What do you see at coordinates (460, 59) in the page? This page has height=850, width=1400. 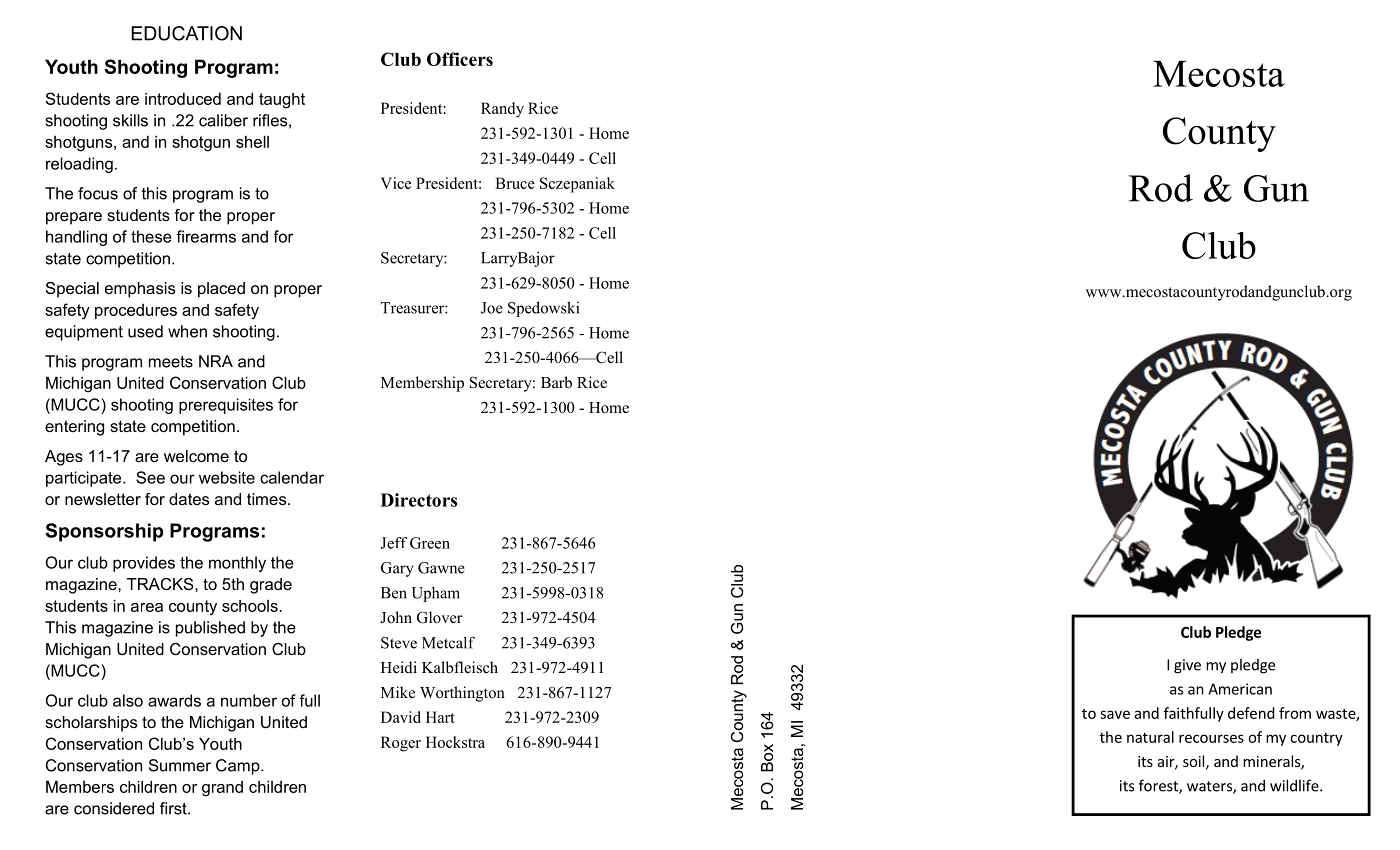 I see `Officers` at bounding box center [460, 59].
